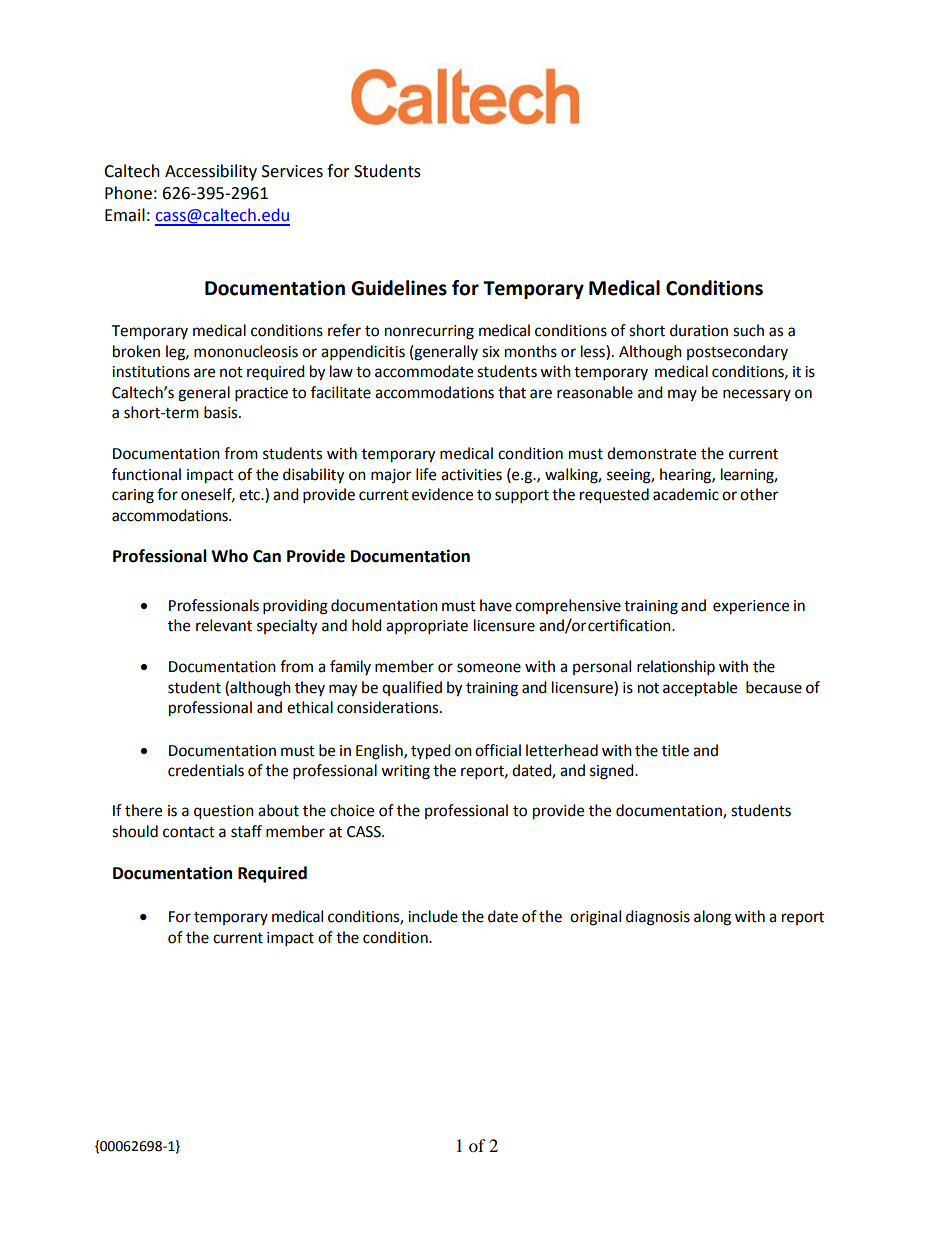 The image size is (952, 1233). I want to click on demonstrate, so click(651, 453).
